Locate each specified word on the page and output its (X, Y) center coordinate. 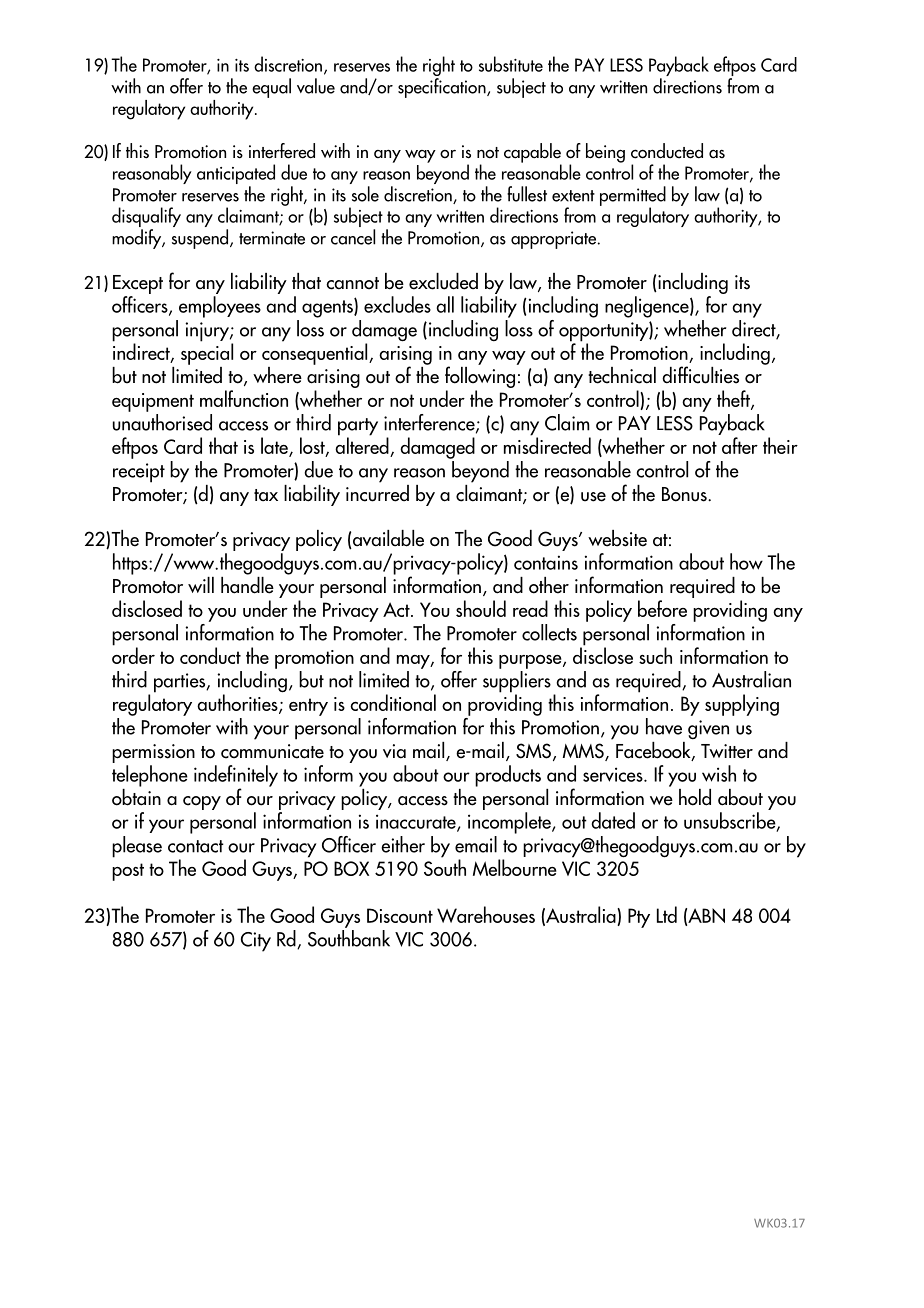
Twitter (727, 751)
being (605, 153)
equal (271, 88)
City (256, 942)
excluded (443, 281)
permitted (633, 197)
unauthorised (162, 422)
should (481, 608)
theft (734, 400)
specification (443, 88)
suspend (201, 239)
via (394, 751)
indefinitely (236, 777)
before (662, 608)
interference (430, 423)
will (201, 585)
